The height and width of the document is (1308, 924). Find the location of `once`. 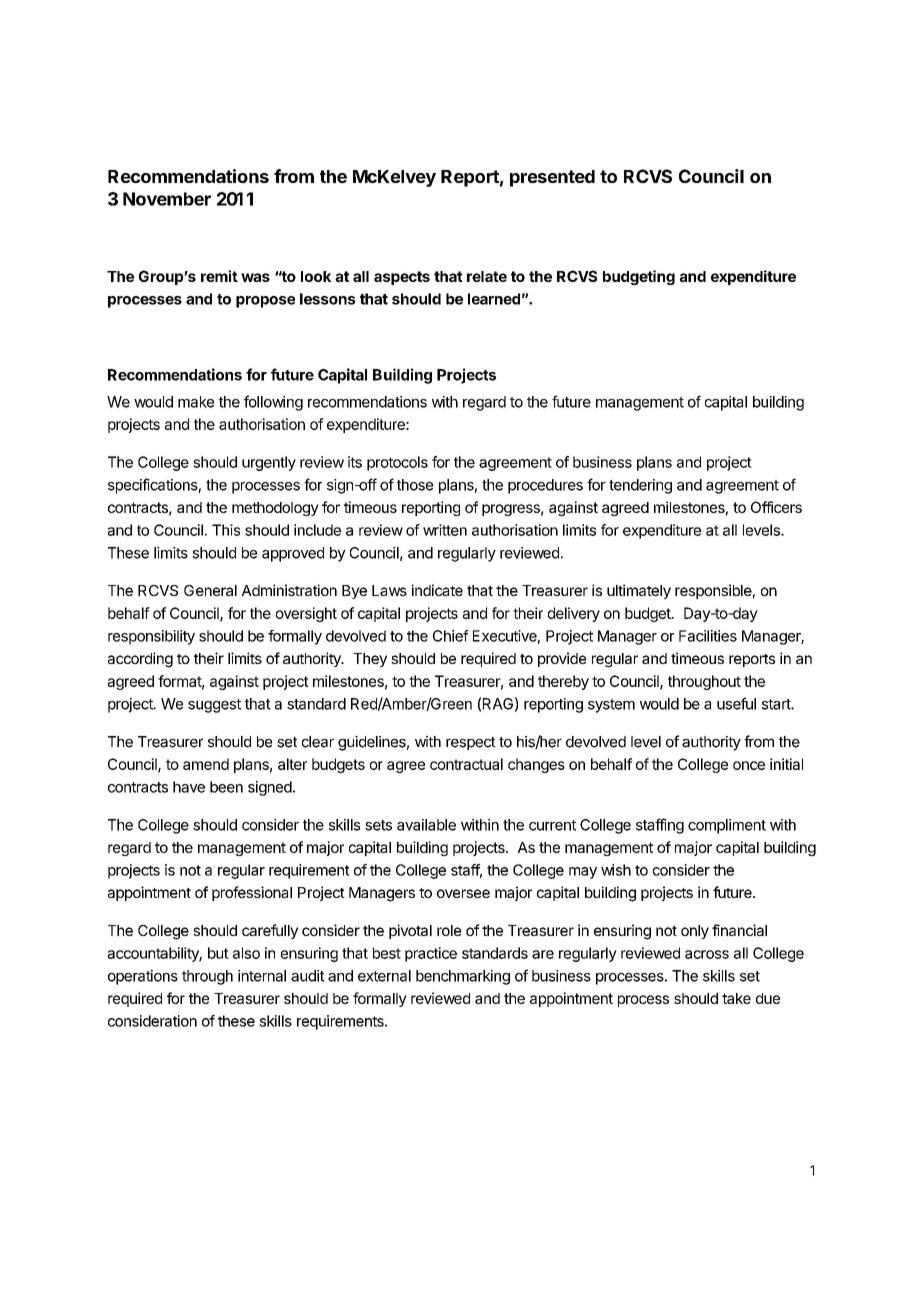

once is located at coordinates (749, 765).
